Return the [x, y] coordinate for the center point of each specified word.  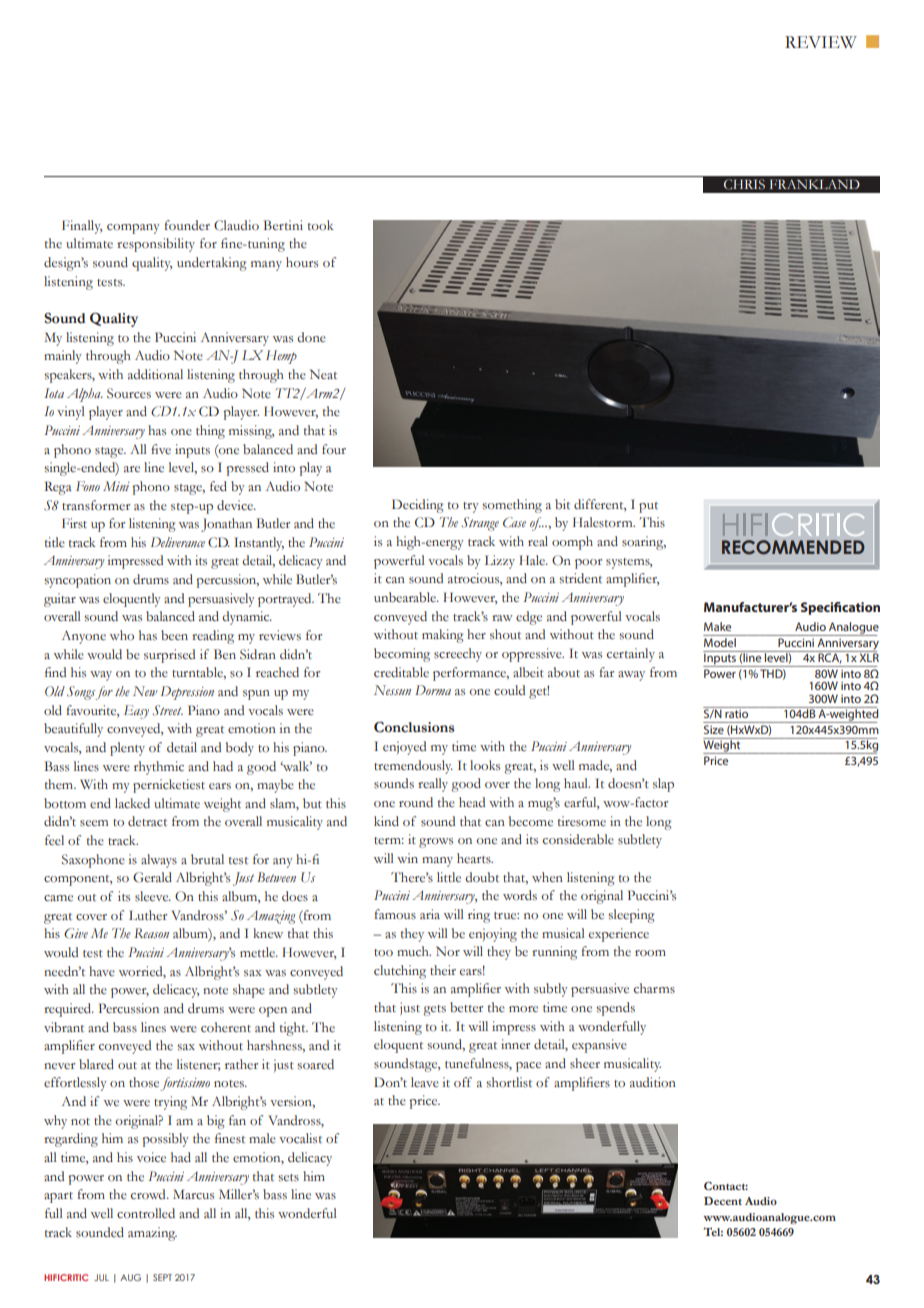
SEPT [162, 1277]
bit [562, 504]
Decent [723, 1201]
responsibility [156, 245]
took [320, 225]
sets [288, 1178]
